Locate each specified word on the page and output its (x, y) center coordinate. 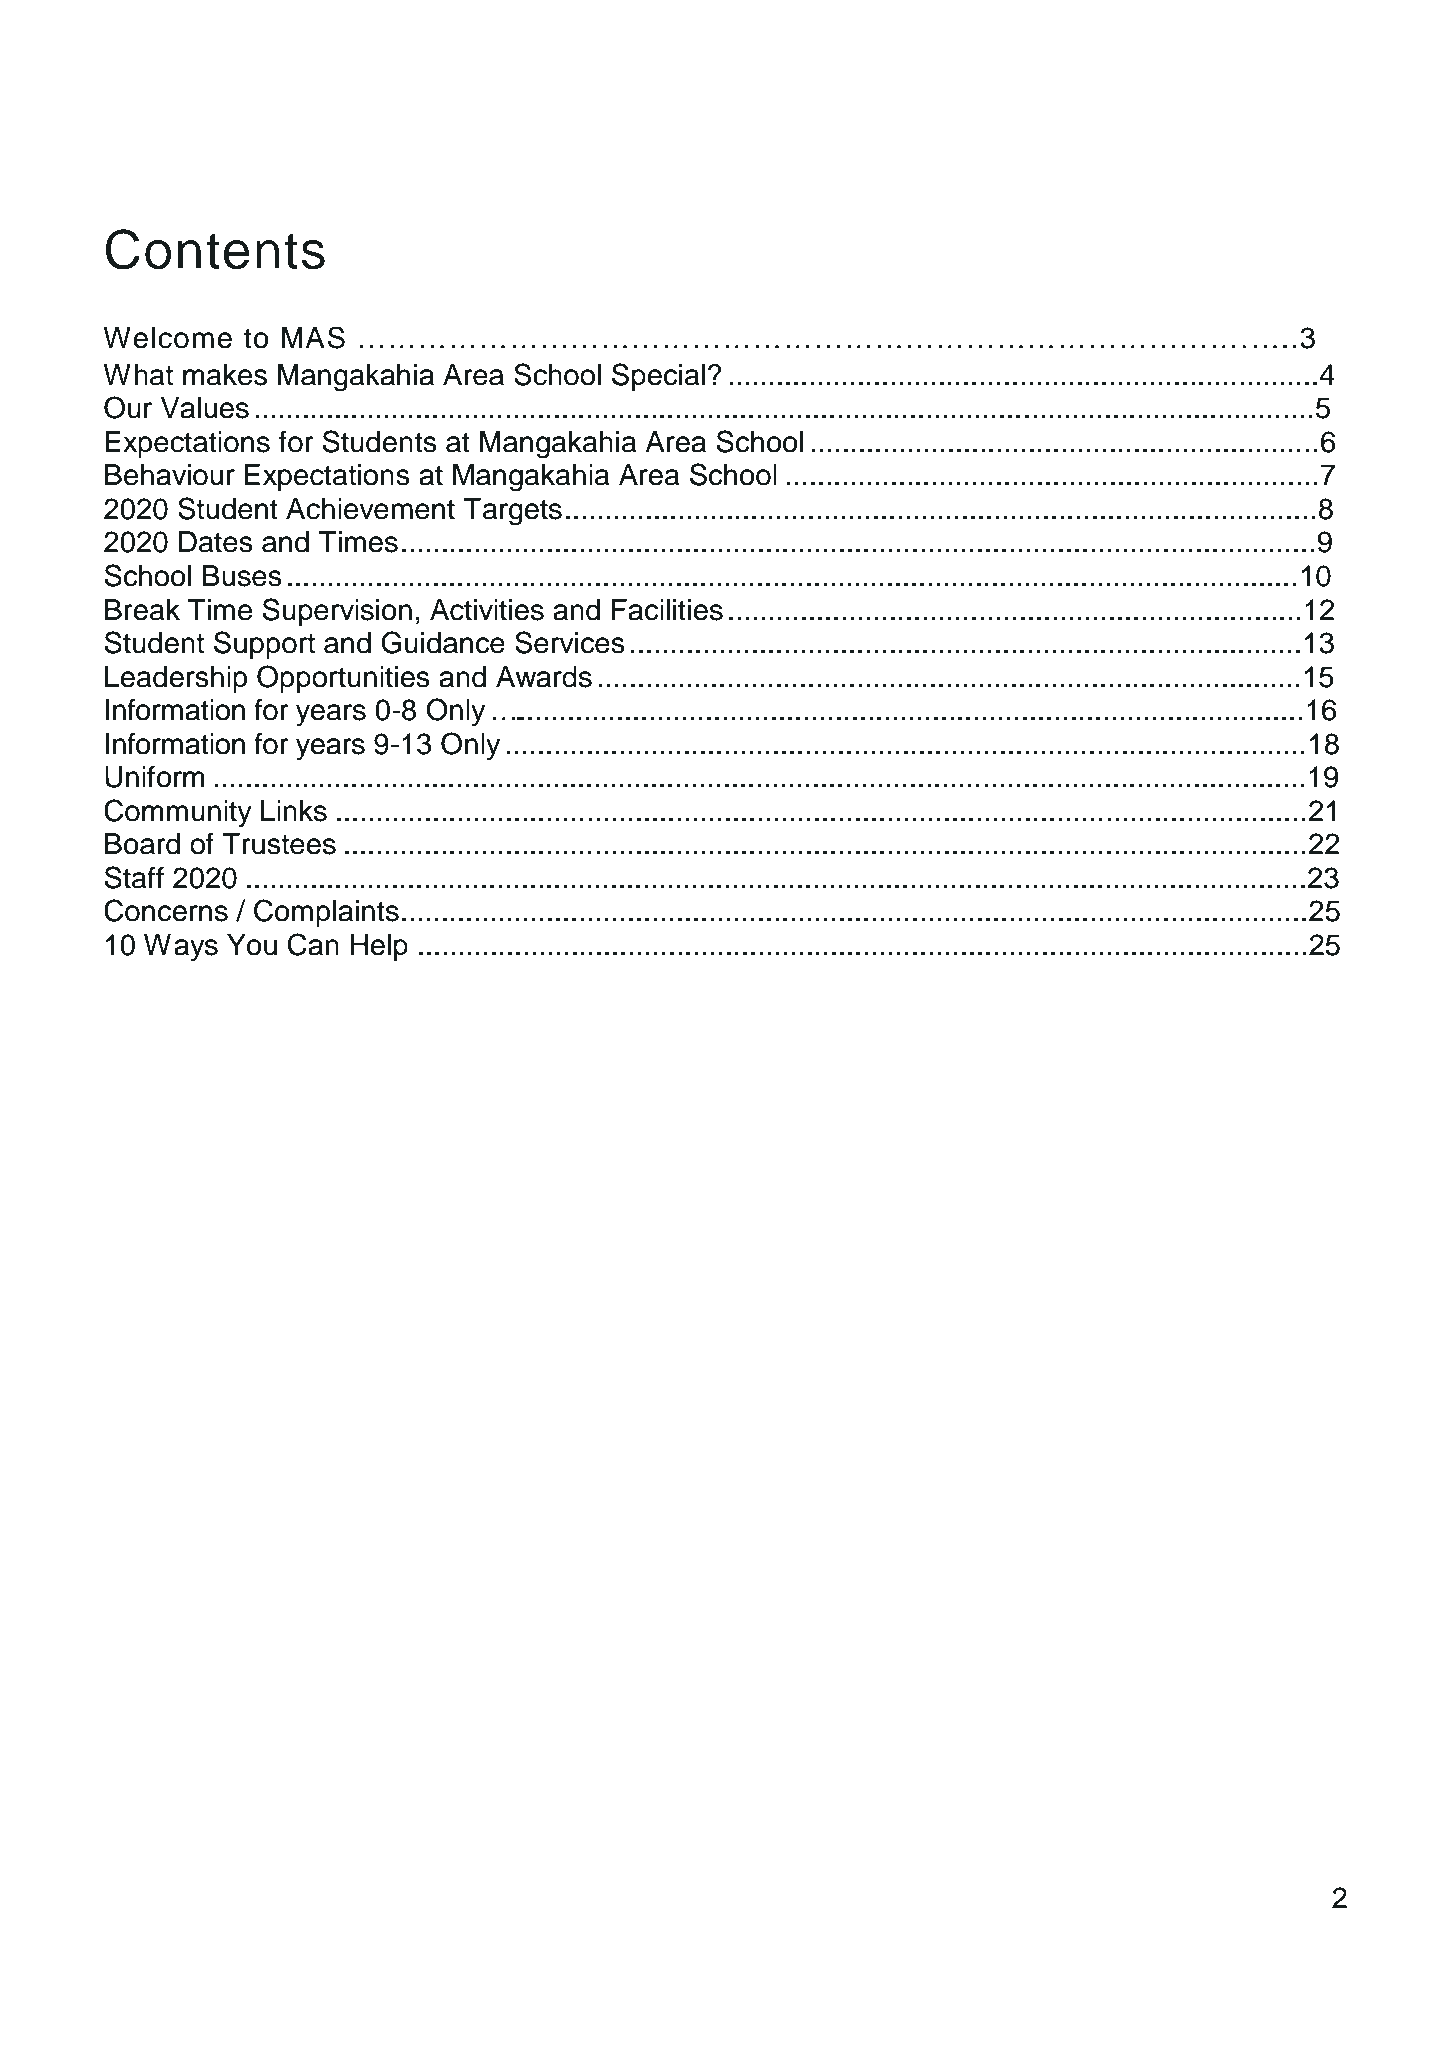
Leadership (176, 679)
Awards (544, 677)
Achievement (370, 509)
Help (379, 947)
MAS (313, 337)
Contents (215, 249)
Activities (487, 610)
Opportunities (343, 679)
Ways (181, 948)
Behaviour (170, 475)
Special (658, 377)
